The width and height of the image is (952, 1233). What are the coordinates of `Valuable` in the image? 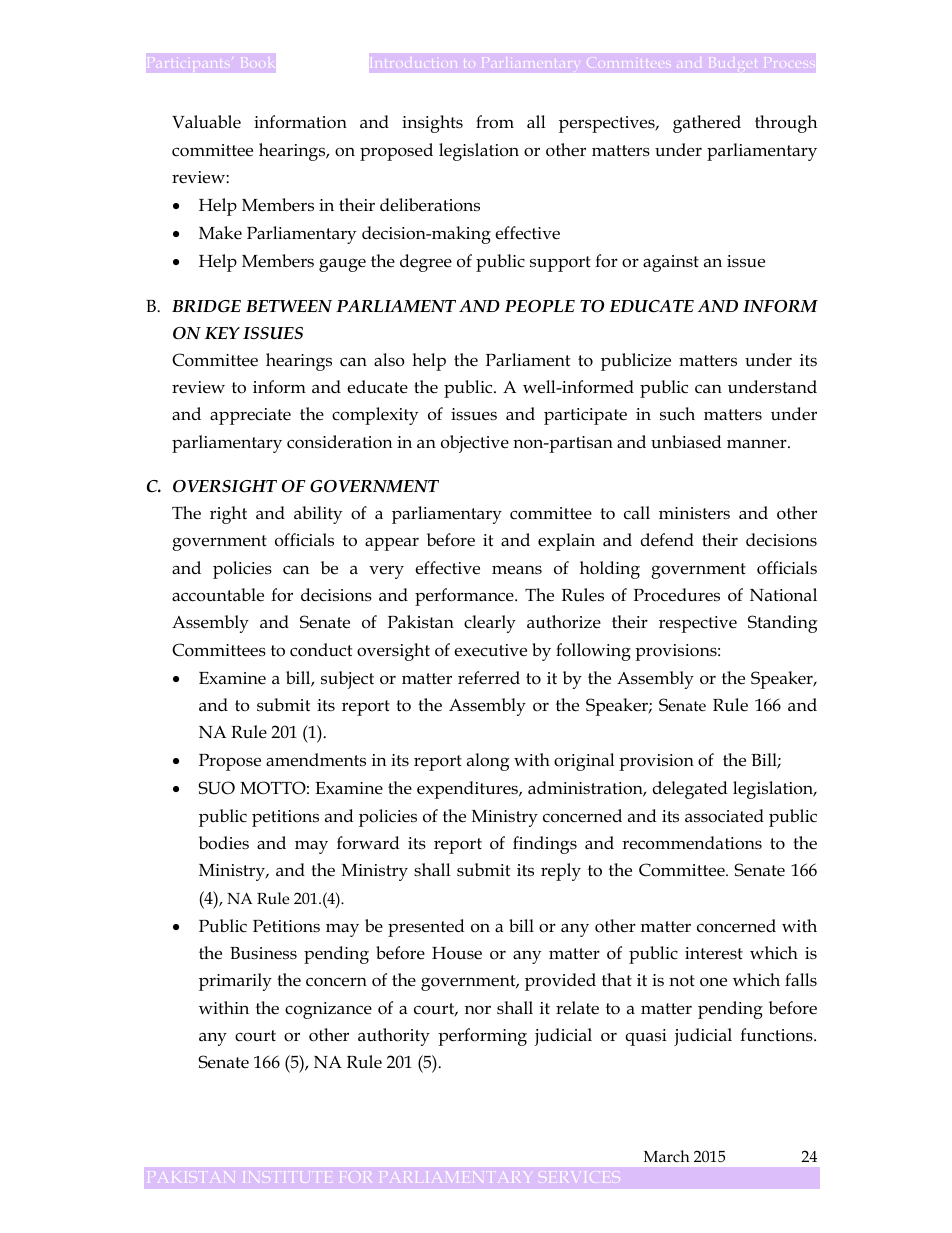 It's located at (206, 122).
